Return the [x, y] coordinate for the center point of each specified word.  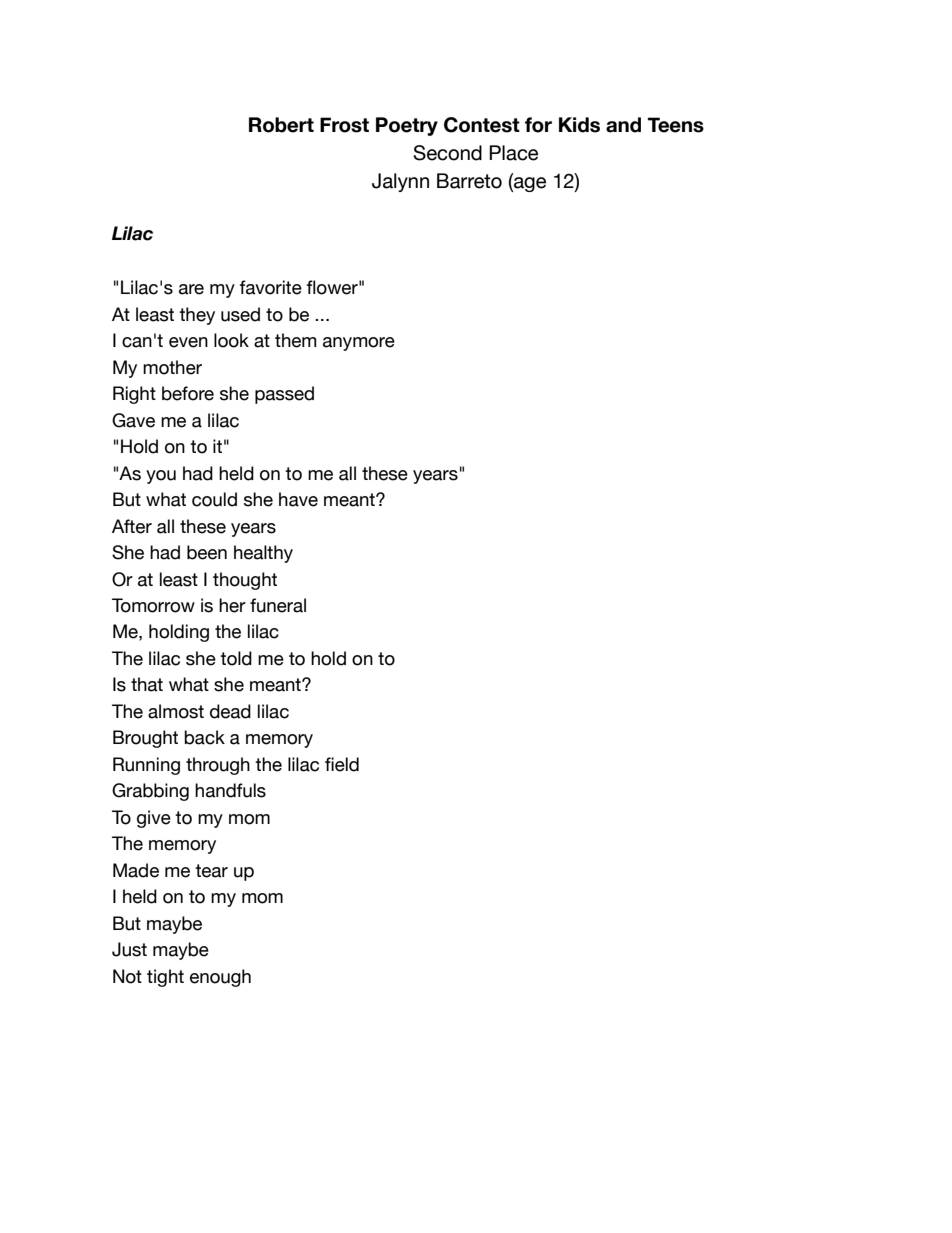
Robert [281, 125]
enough [220, 978]
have [298, 499]
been [207, 552]
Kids [579, 125]
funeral [278, 605]
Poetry [407, 126]
